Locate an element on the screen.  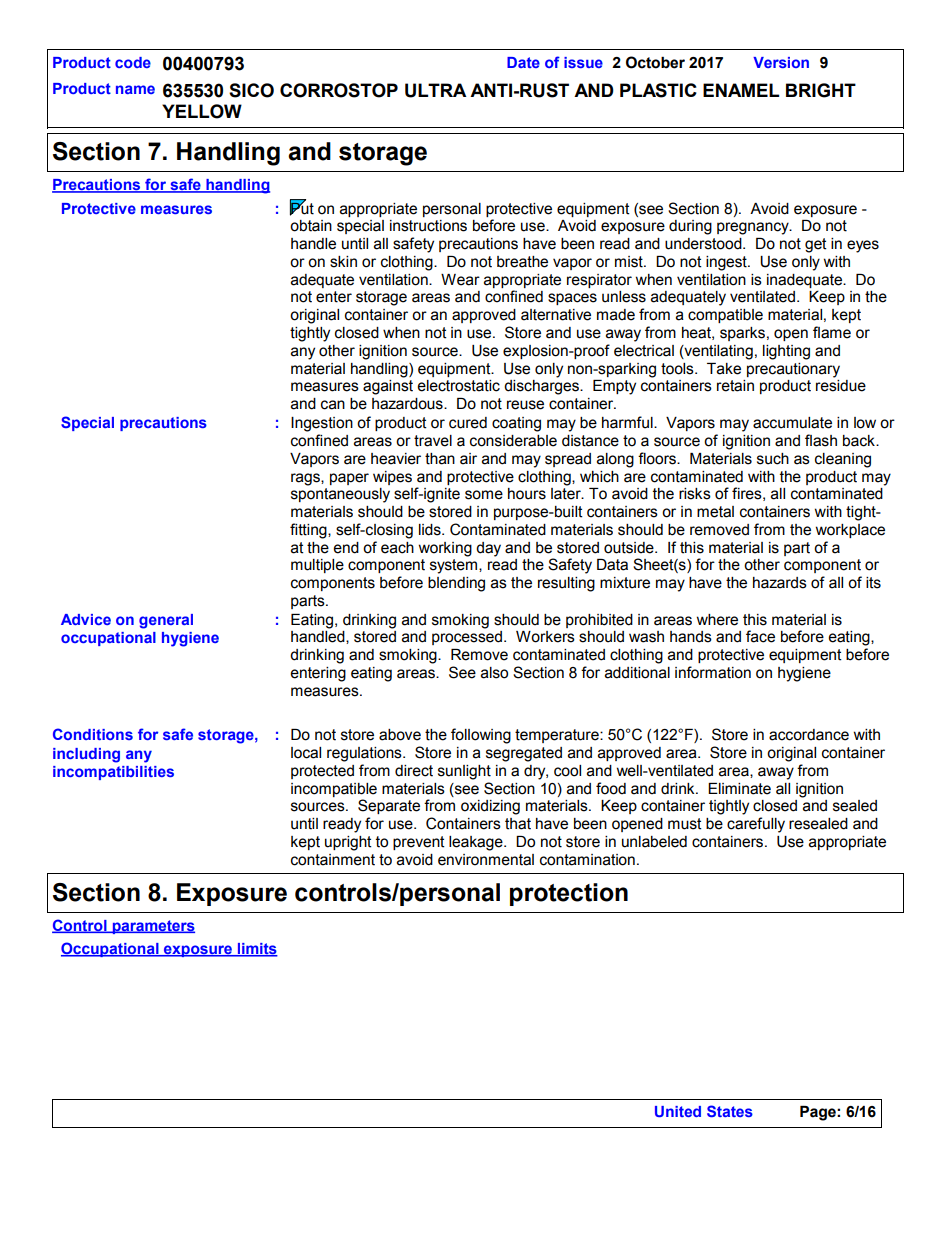
hazards is located at coordinates (780, 583).
